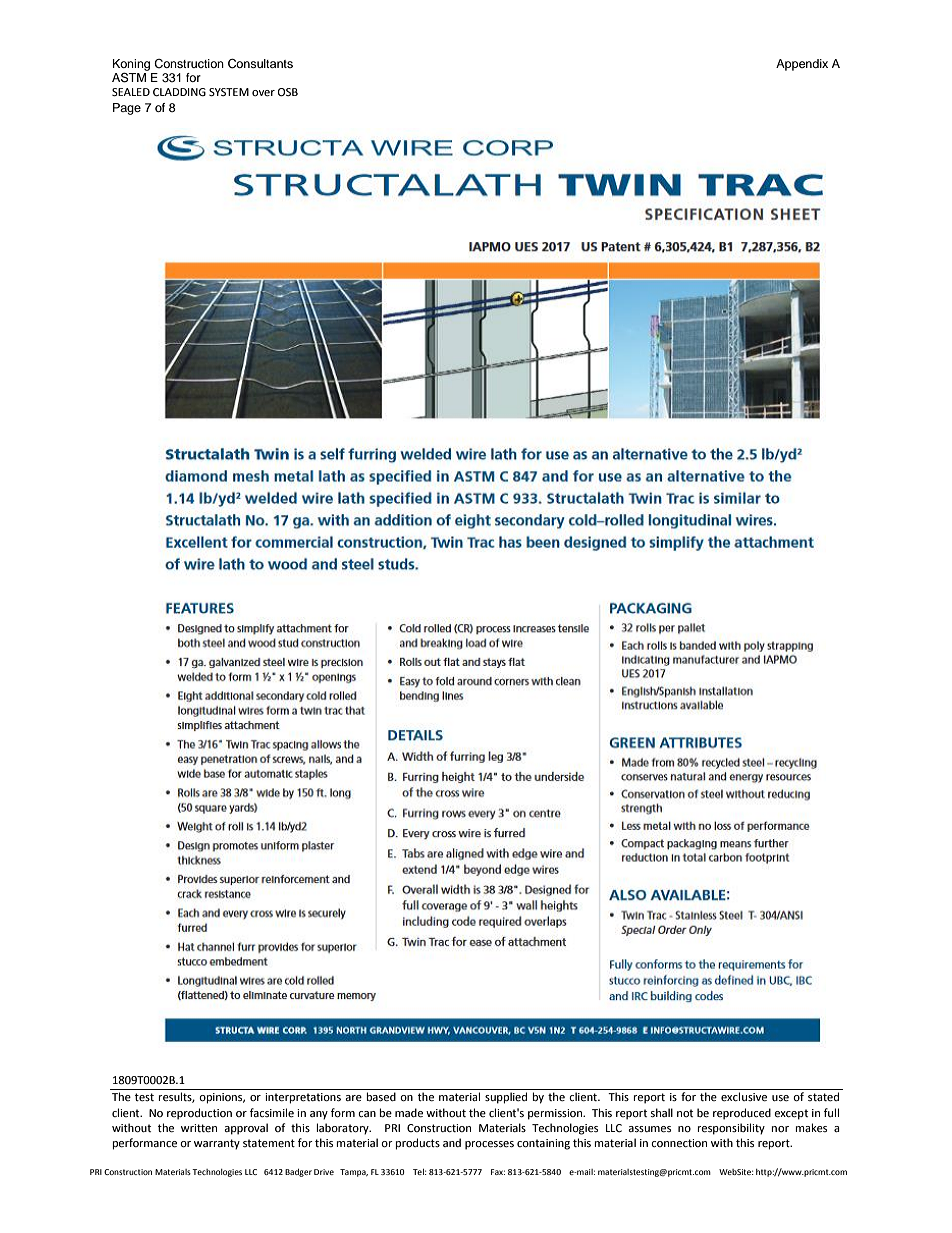 This screenshot has width=952, height=1233. I want to click on warranty, so click(217, 1144).
